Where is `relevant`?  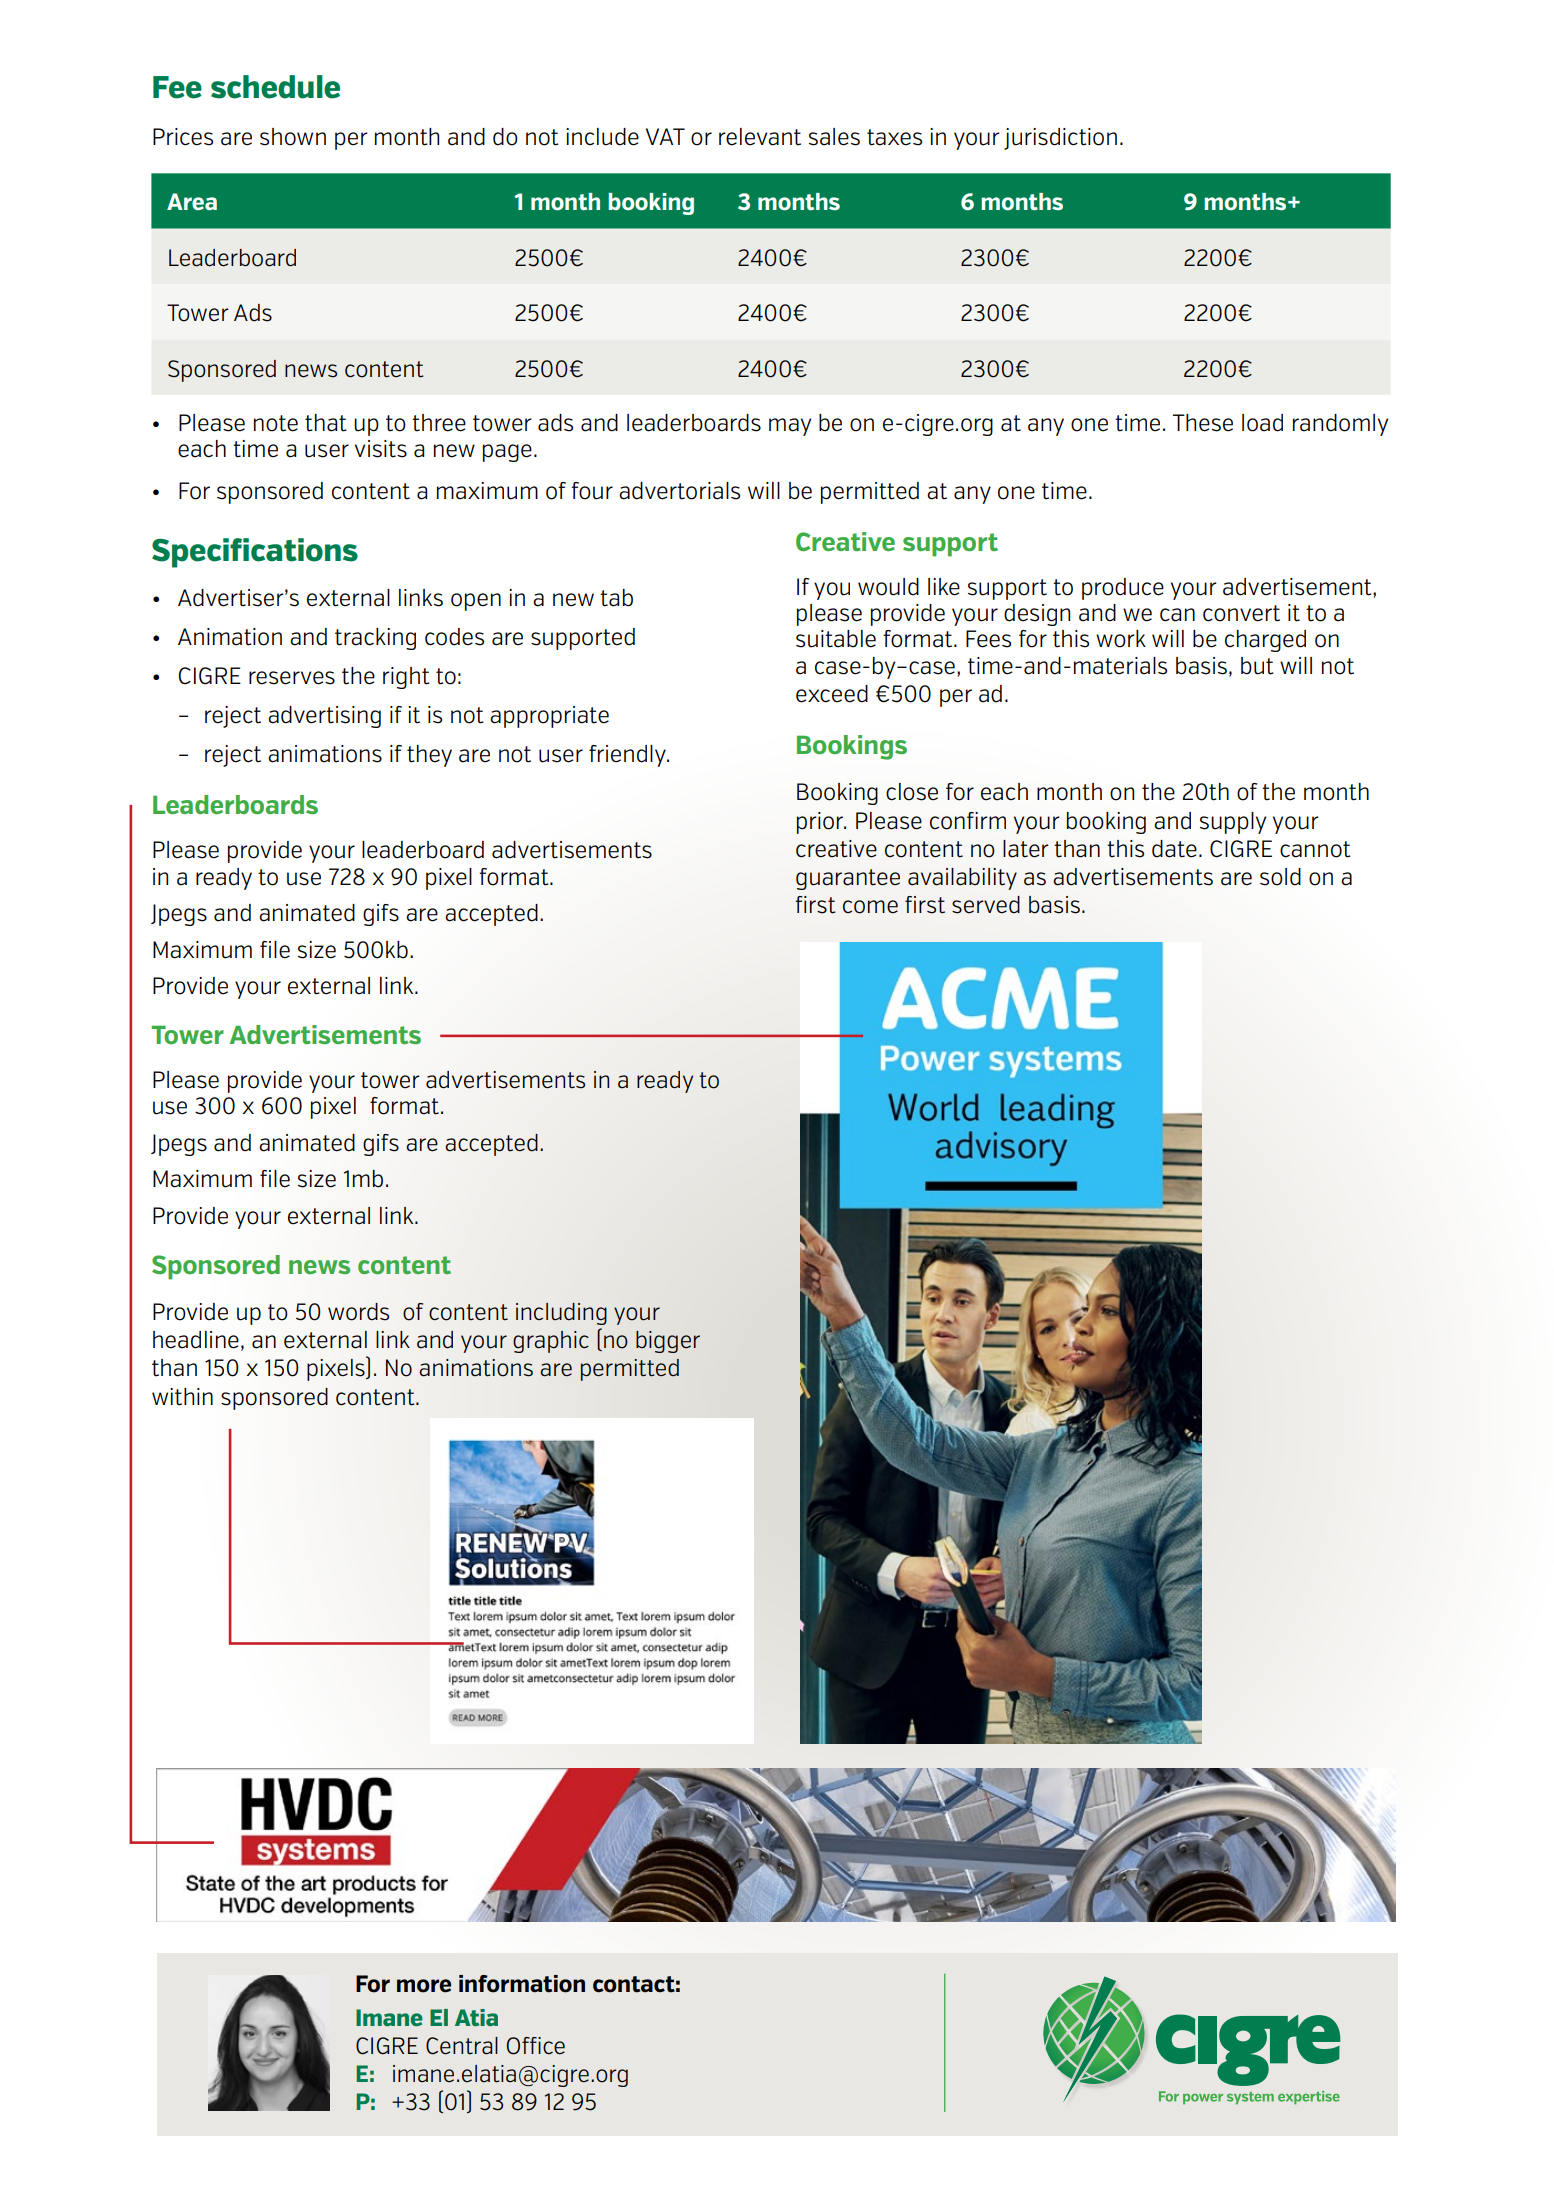
relevant is located at coordinates (760, 137).
